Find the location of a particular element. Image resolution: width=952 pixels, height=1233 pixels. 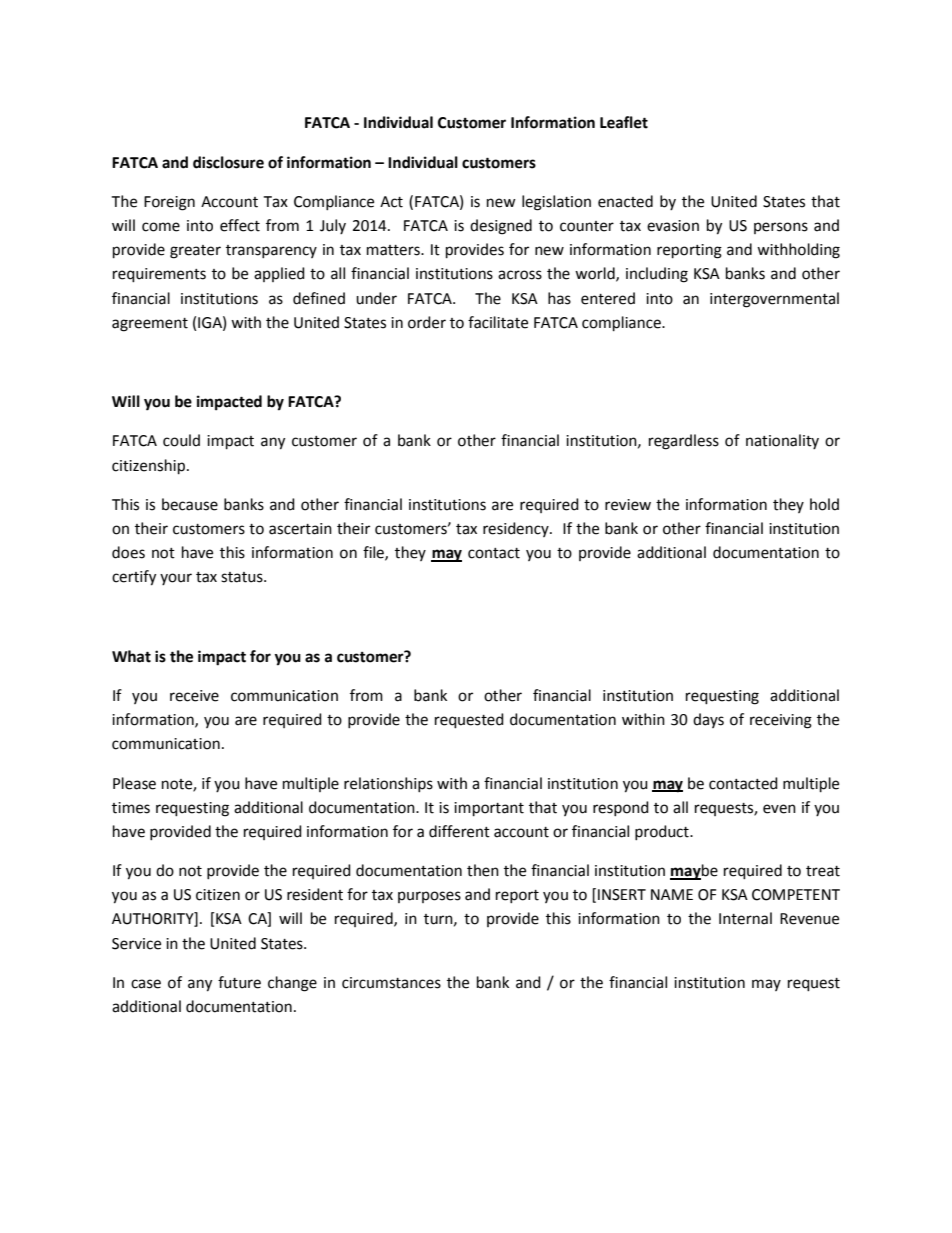

designed is located at coordinates (501, 227).
